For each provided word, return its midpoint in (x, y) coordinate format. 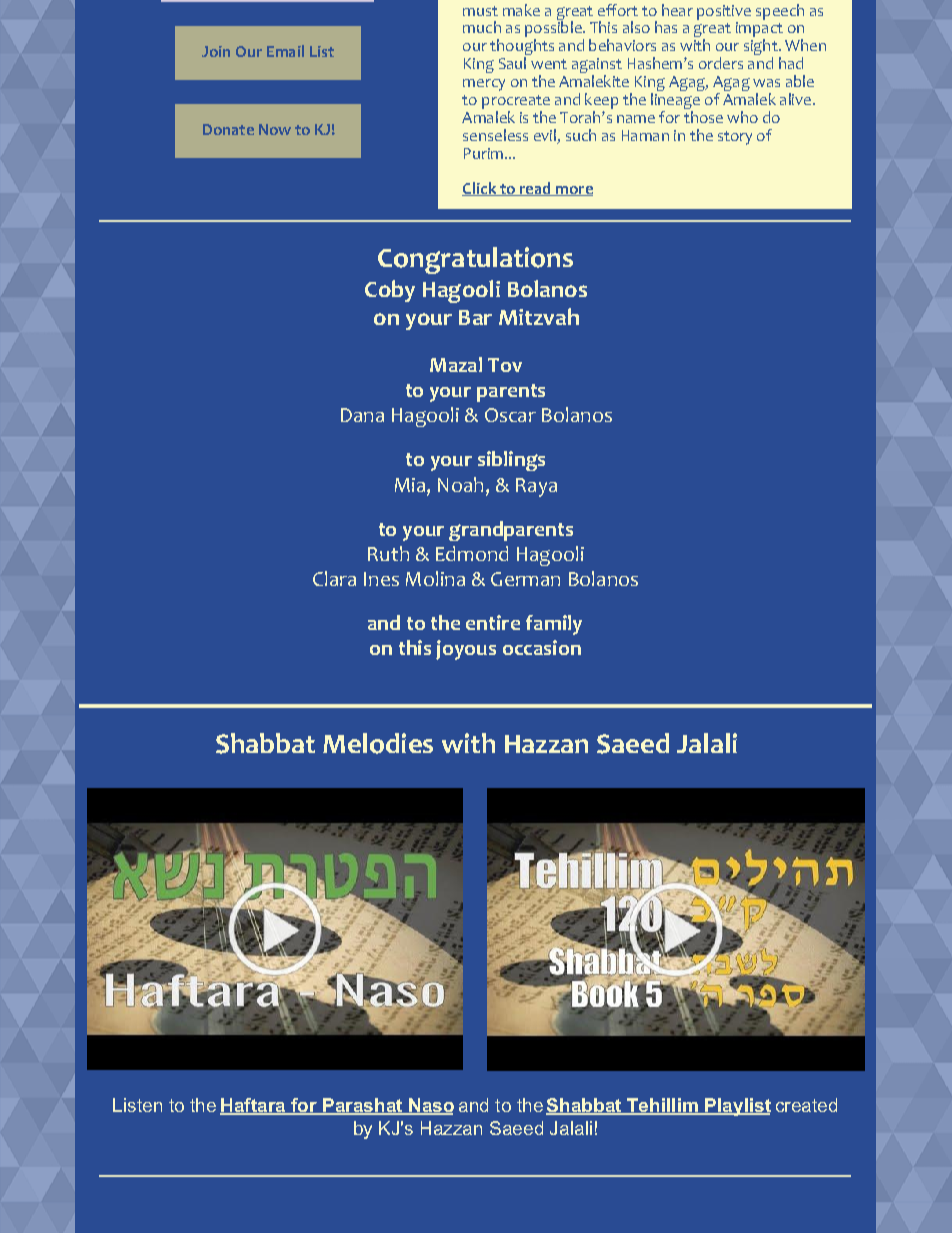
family (554, 625)
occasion (542, 647)
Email (285, 51)
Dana (362, 415)
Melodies (378, 743)
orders (721, 63)
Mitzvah (539, 316)
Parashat (363, 1106)
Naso (430, 1106)
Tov (505, 365)
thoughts (522, 48)
